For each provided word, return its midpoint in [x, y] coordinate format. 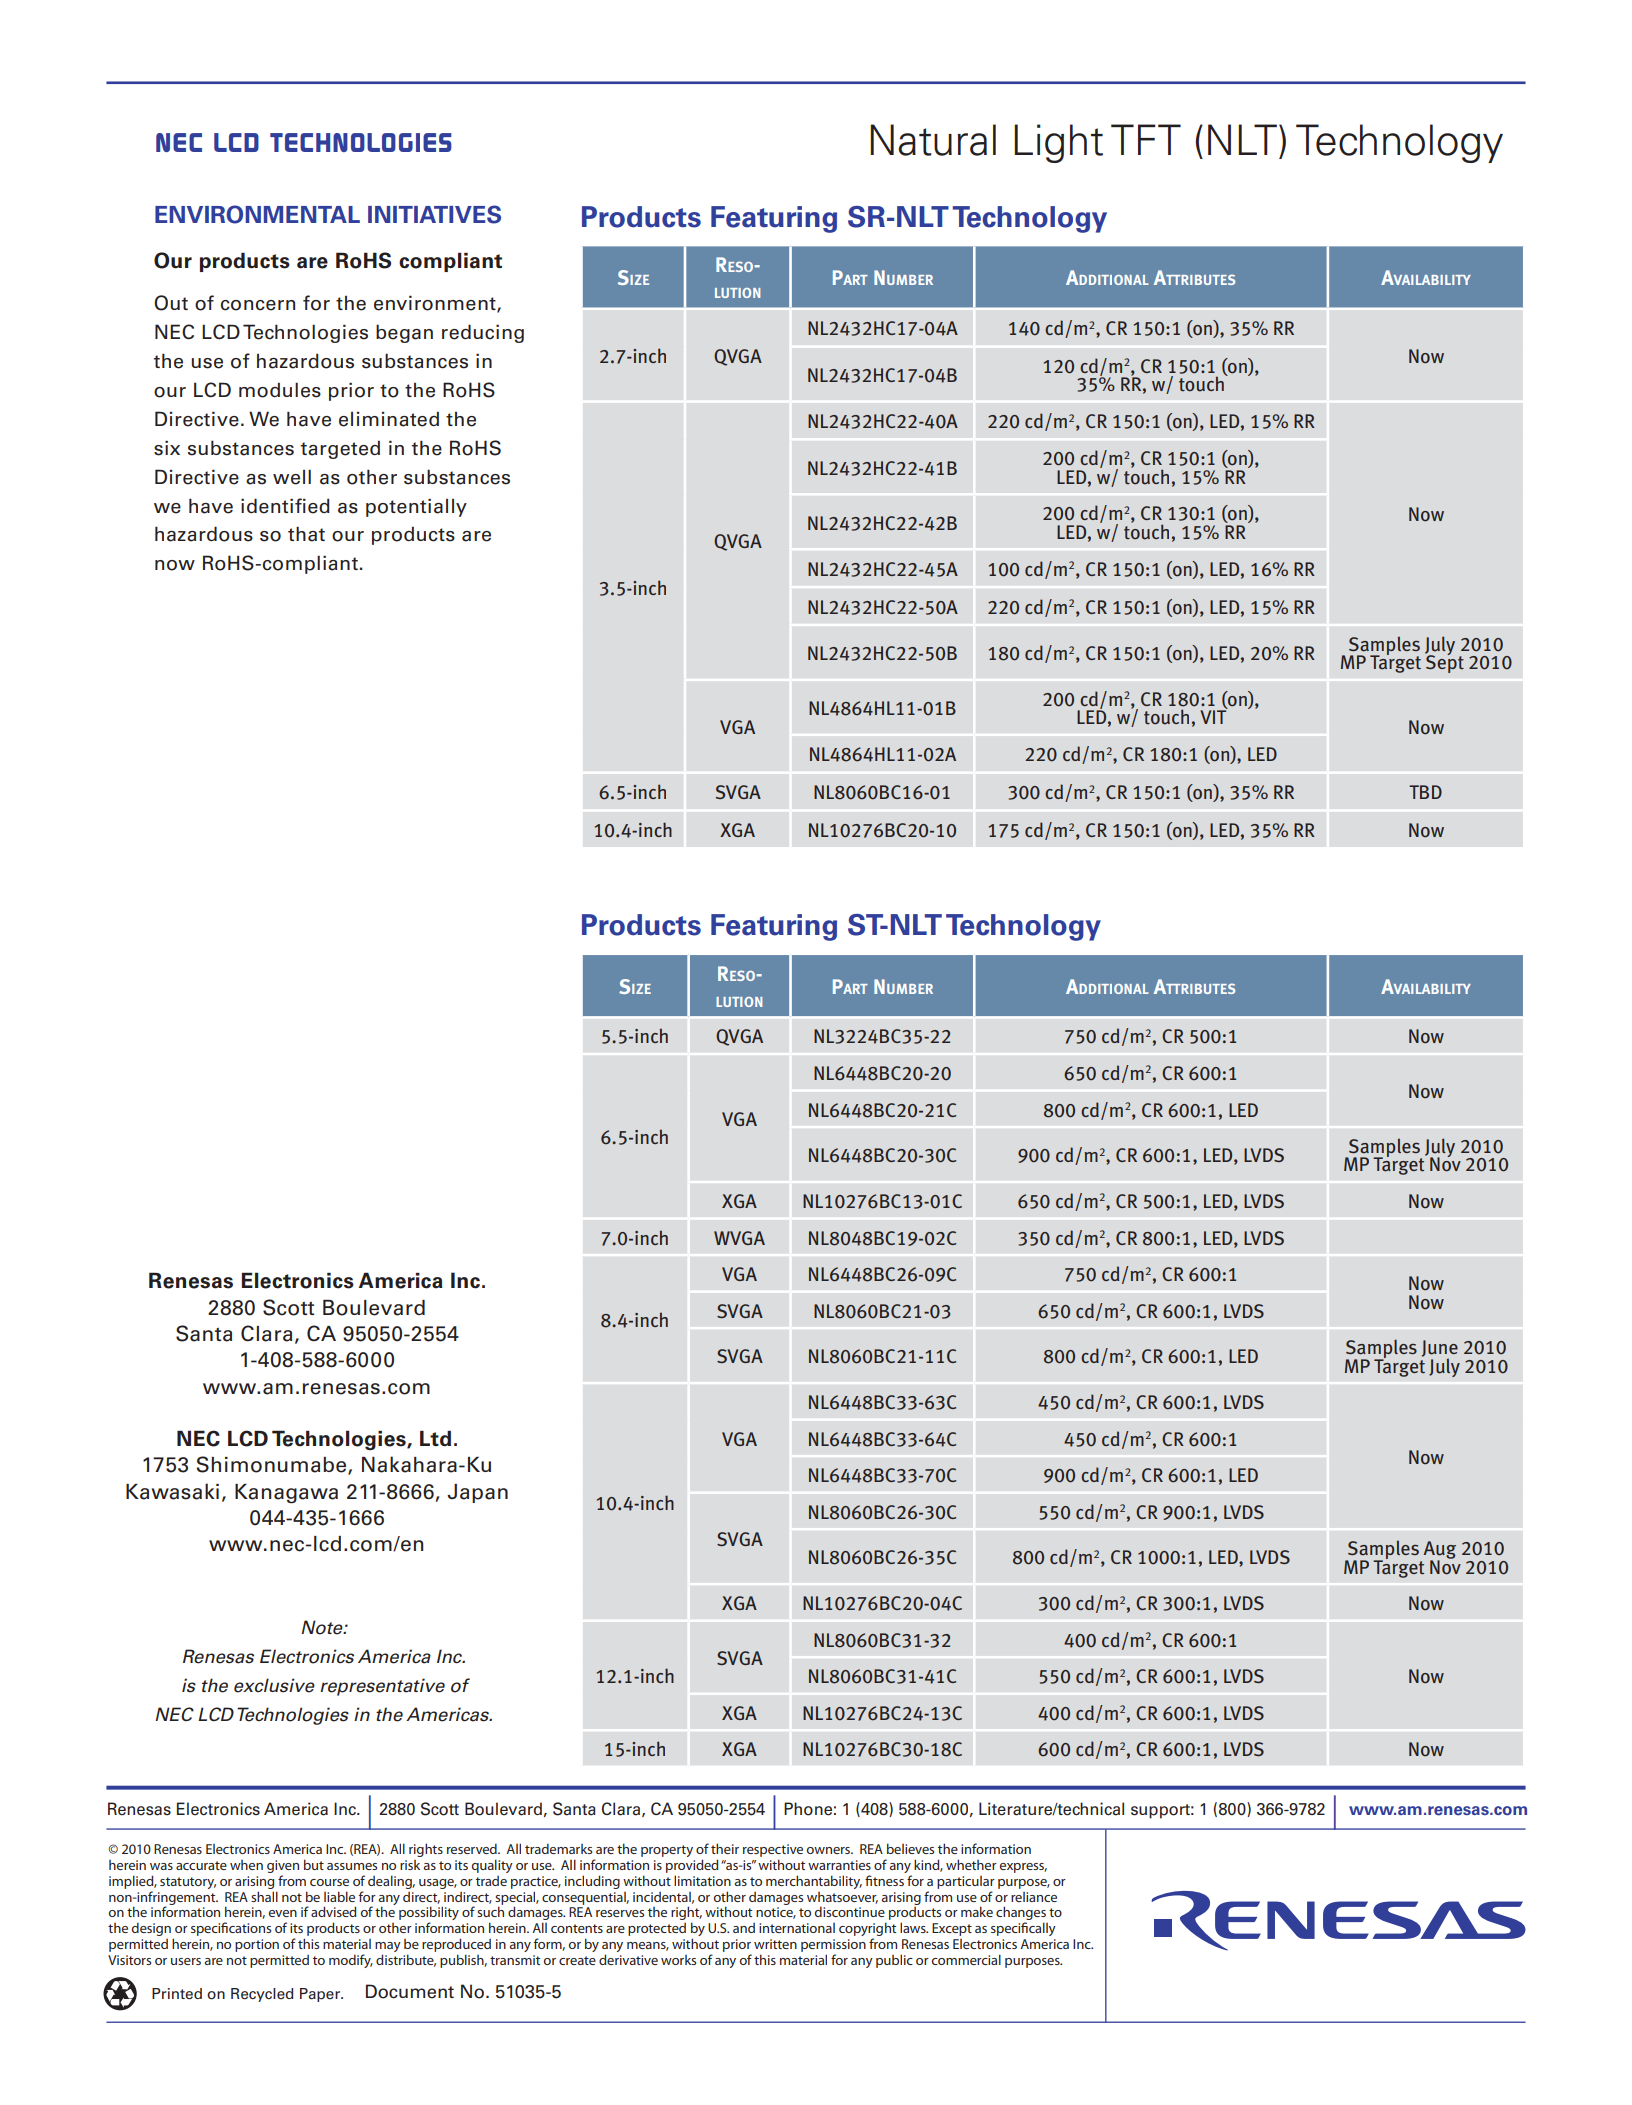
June [1440, 1349]
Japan [477, 1493]
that [306, 534]
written [775, 1944]
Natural [933, 140]
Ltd [435, 1438]
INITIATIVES [434, 214]
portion [257, 1945]
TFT [1146, 139]
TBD [1425, 792]
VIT [1214, 716]
